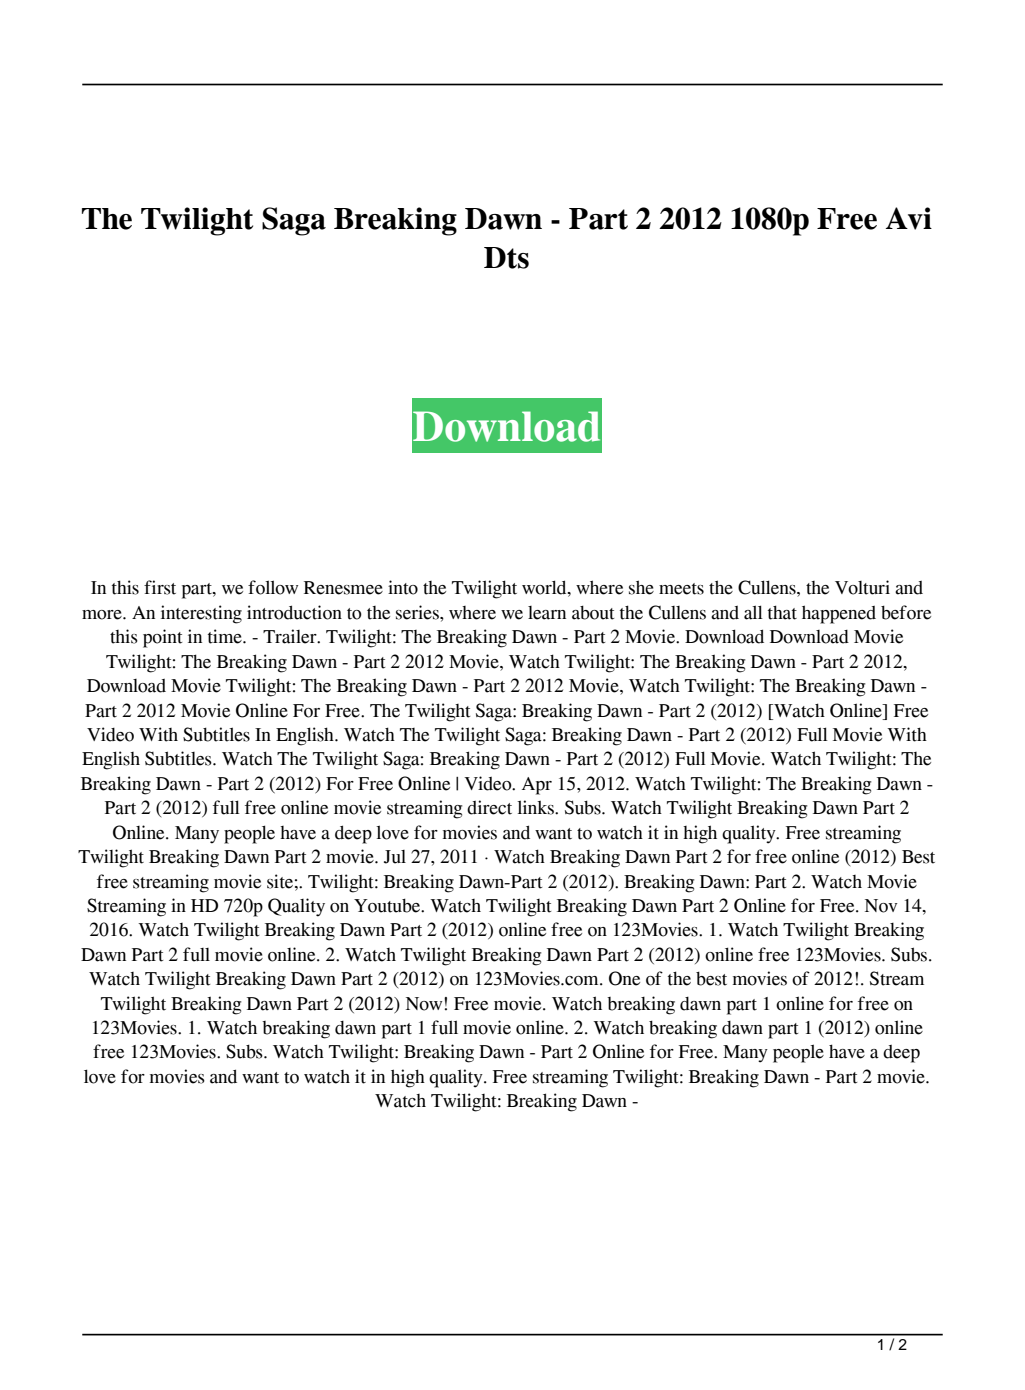 The width and height of the screenshot is (1025, 1390). What do you see at coordinates (881, 906) in the screenshot?
I see `Nov` at bounding box center [881, 906].
